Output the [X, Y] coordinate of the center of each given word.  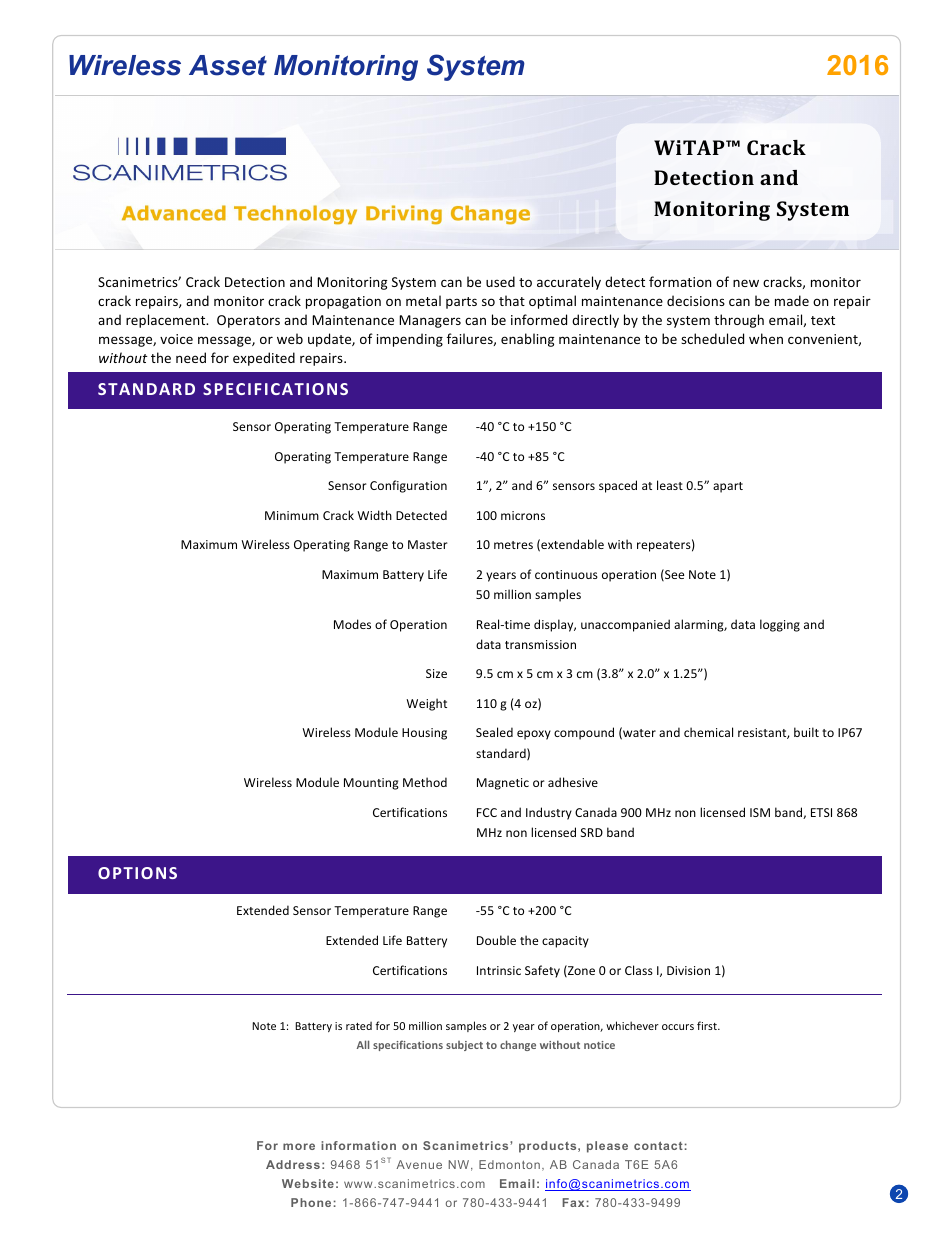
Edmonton [509, 1164]
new [746, 283]
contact [658, 1145]
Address [293, 1164]
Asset [228, 65]
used [500, 281]
